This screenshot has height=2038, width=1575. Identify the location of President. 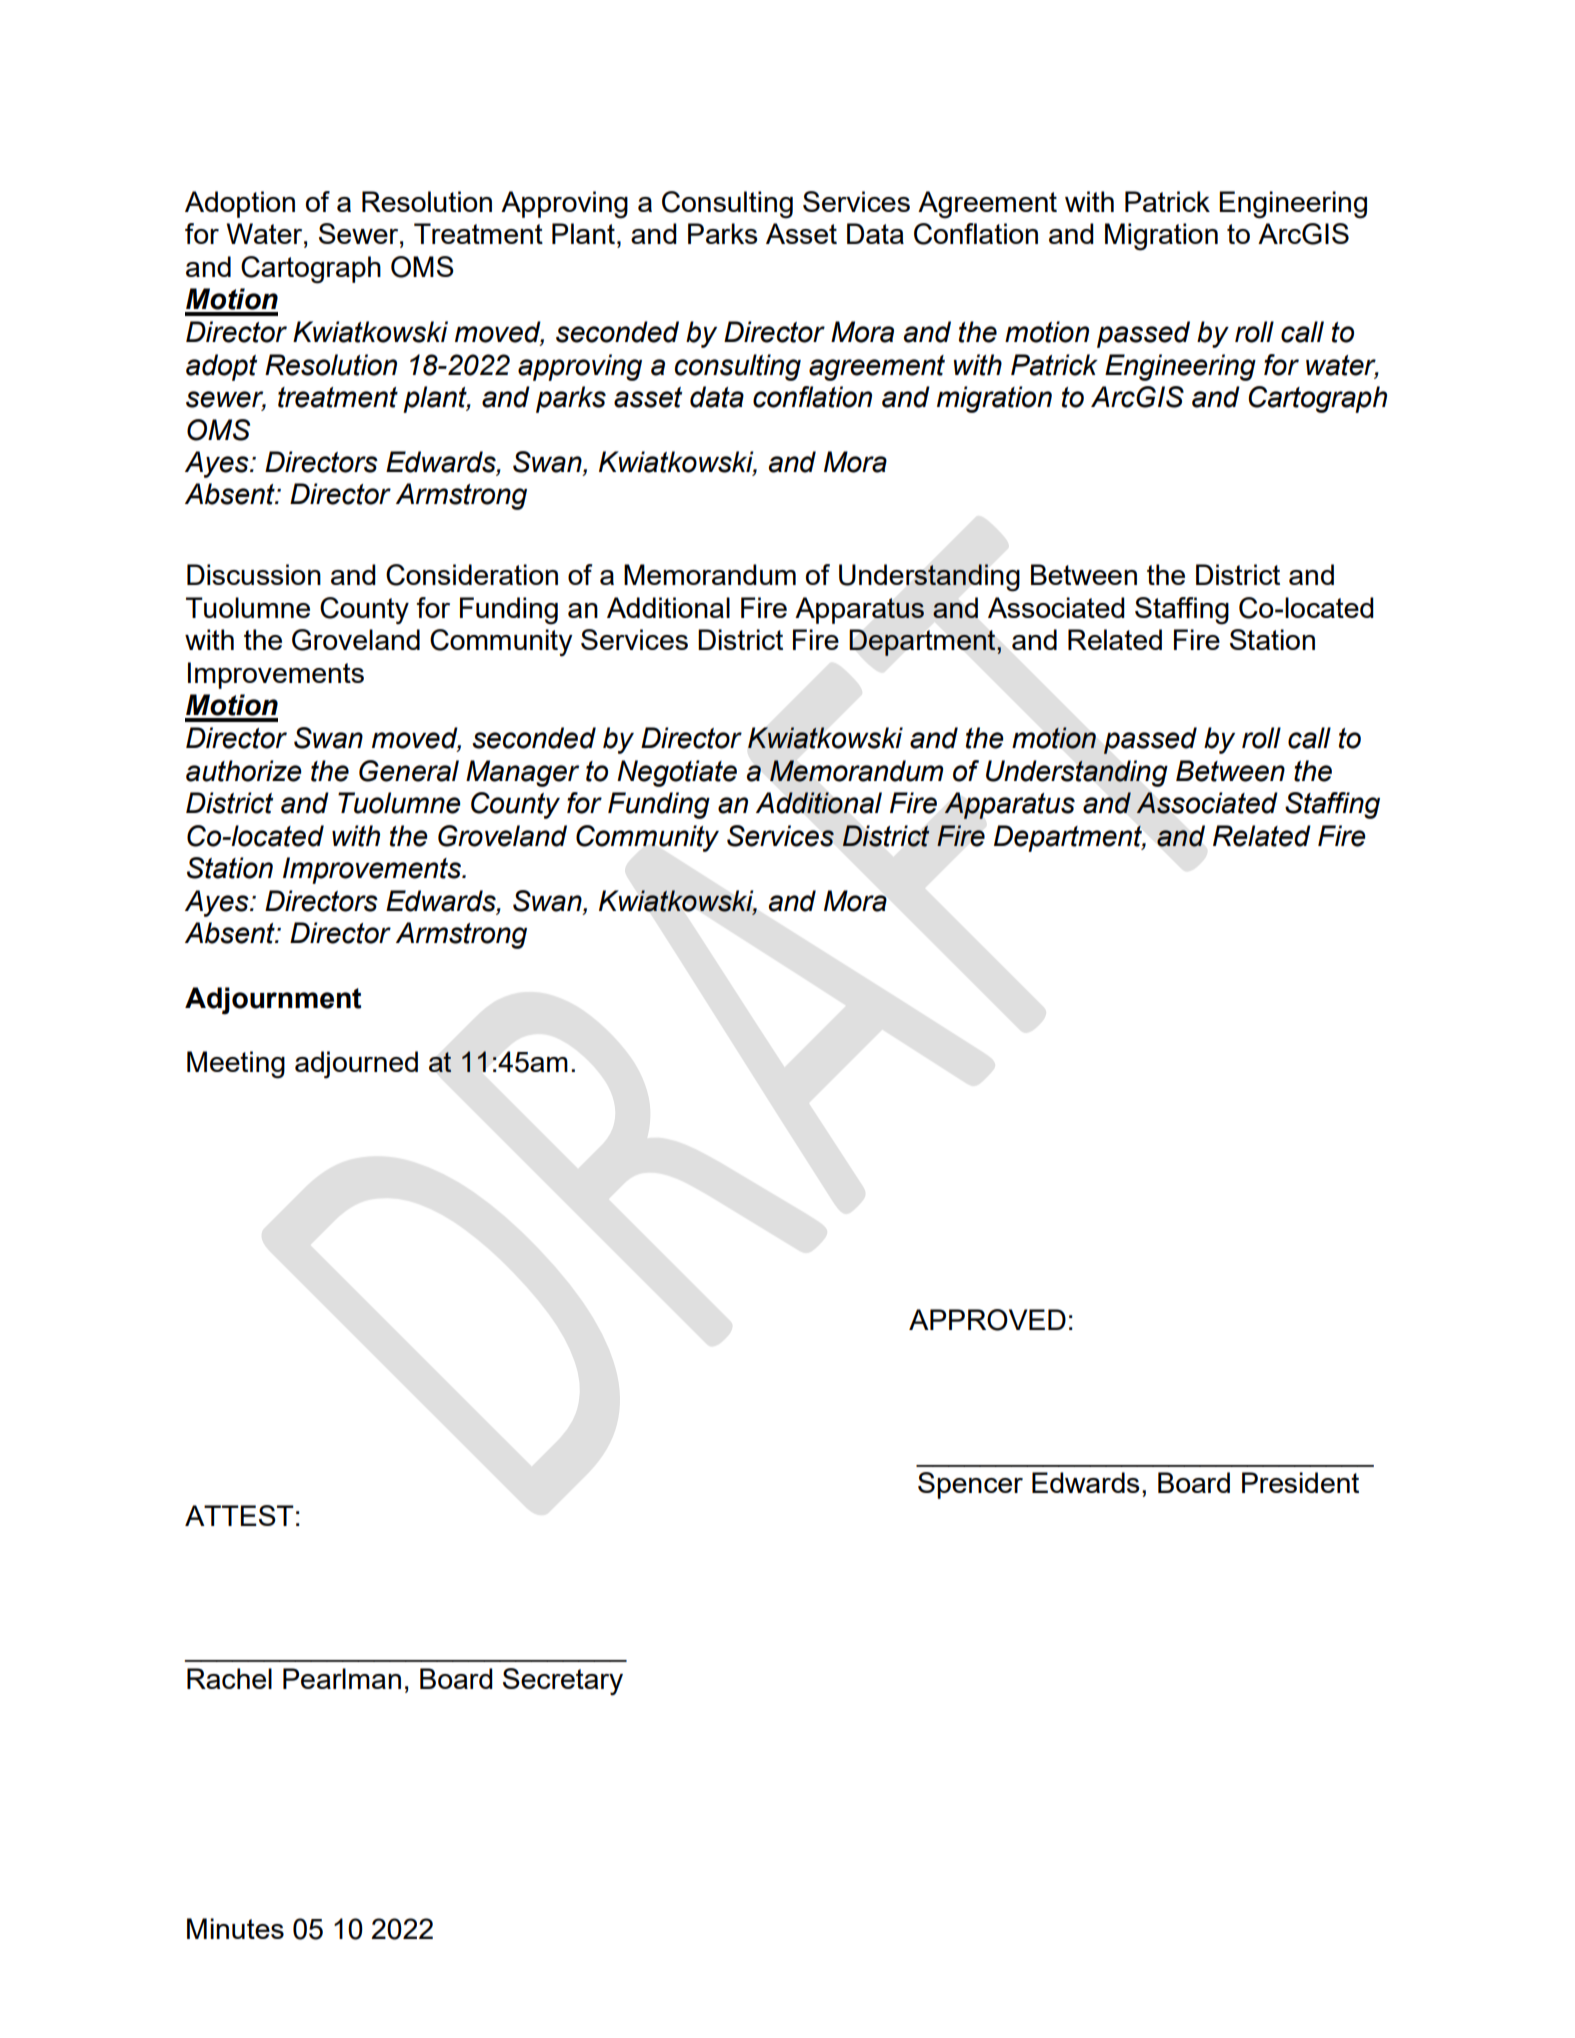
(1300, 1482).
